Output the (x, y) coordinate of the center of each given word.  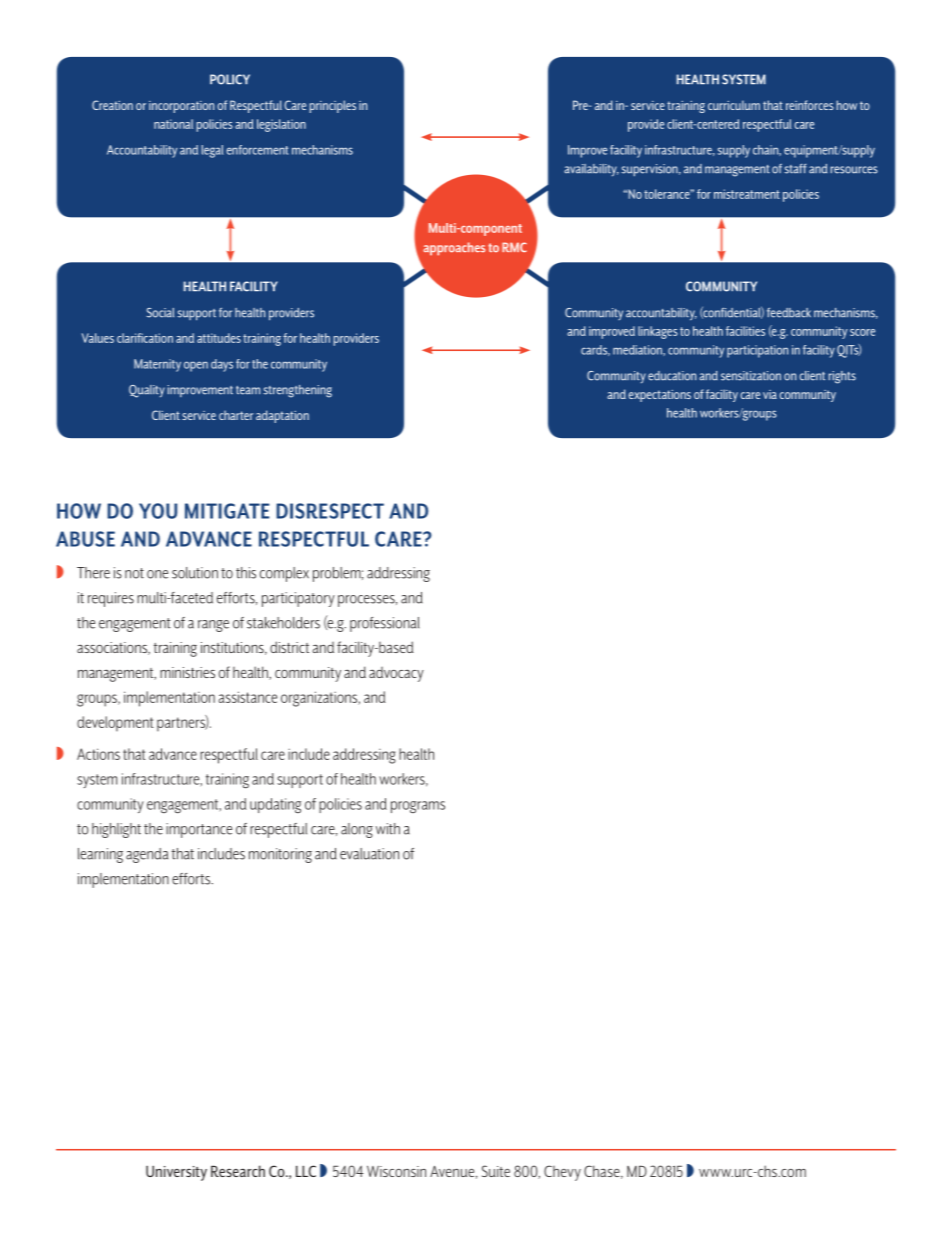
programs (418, 807)
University (176, 1173)
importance (199, 830)
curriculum (734, 105)
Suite (496, 1171)
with (388, 829)
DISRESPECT (330, 511)
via (770, 394)
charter (236, 415)
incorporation (181, 107)
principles (333, 106)
